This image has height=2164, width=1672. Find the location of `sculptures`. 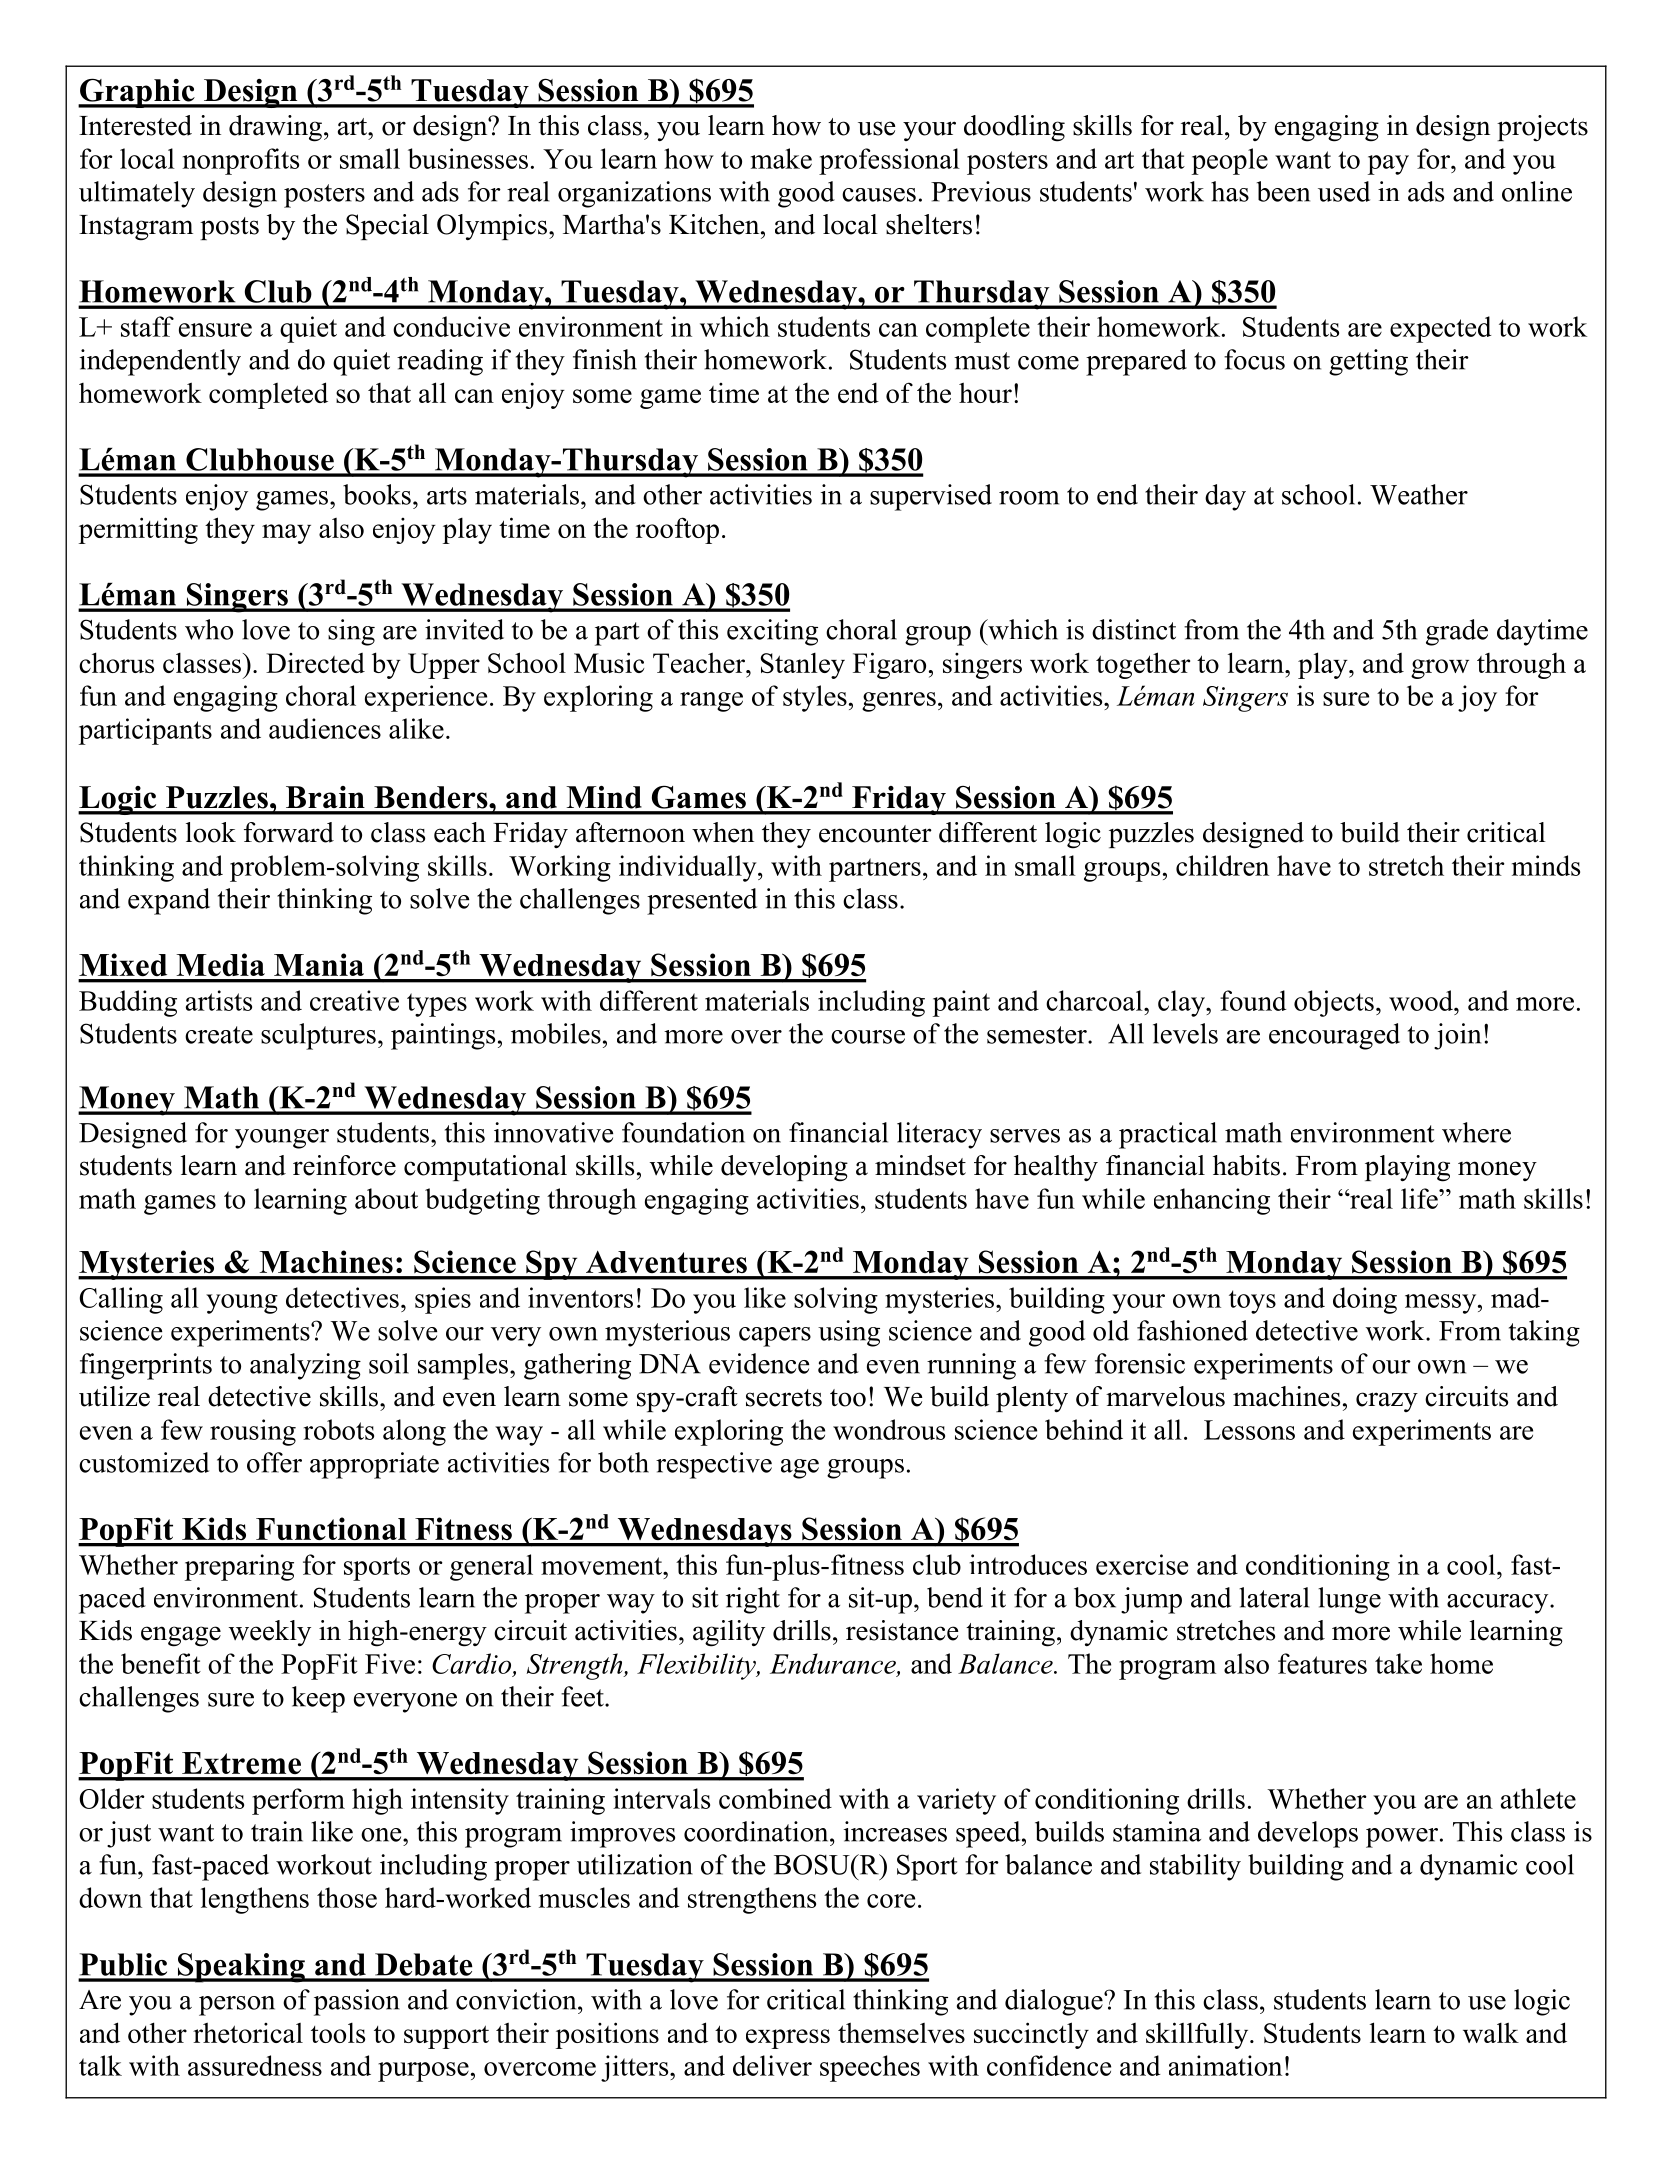

sculptures is located at coordinates (318, 1036).
